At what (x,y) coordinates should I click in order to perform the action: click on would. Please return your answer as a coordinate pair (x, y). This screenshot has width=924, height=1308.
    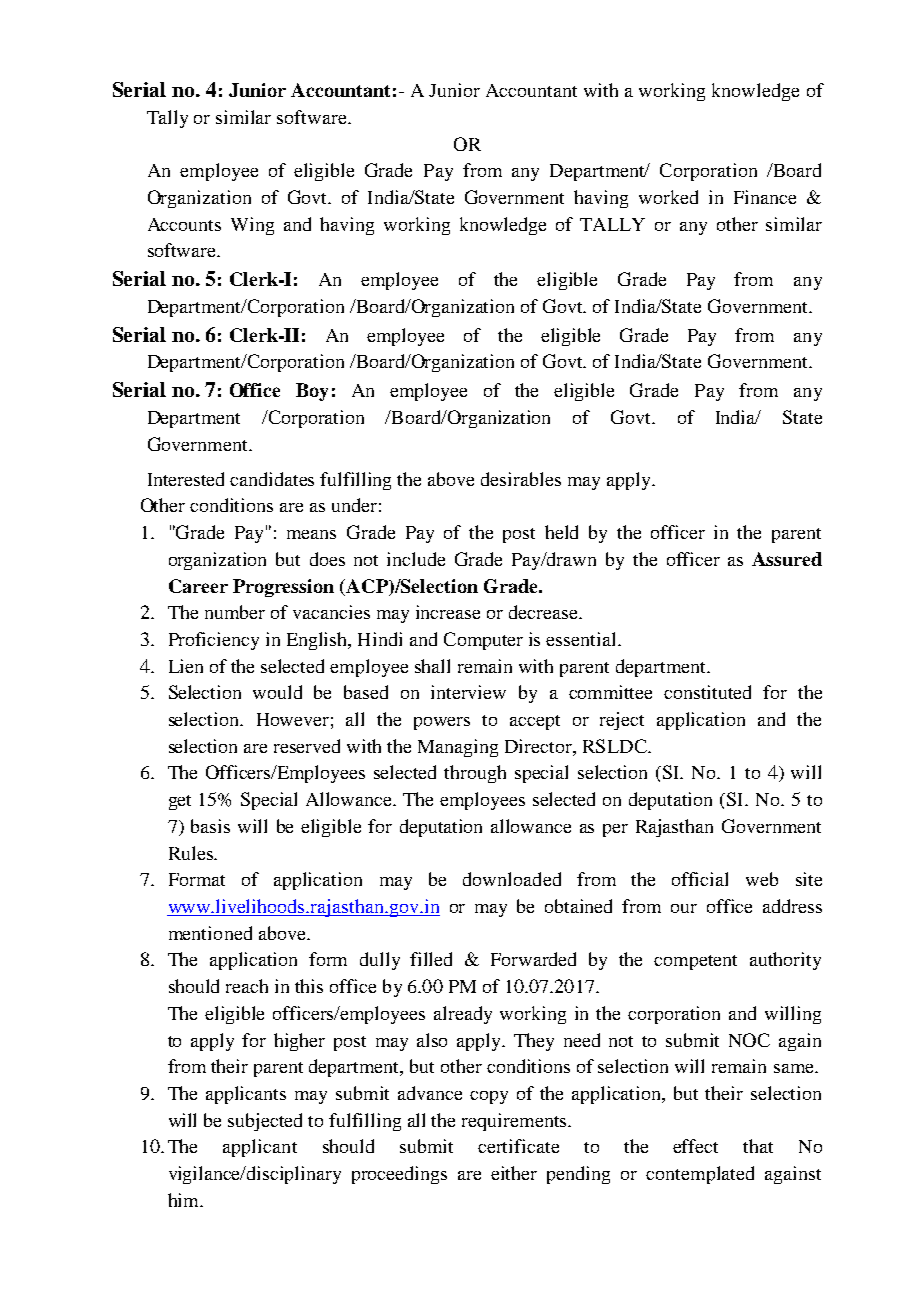
    Looking at the image, I should click on (277, 692).
